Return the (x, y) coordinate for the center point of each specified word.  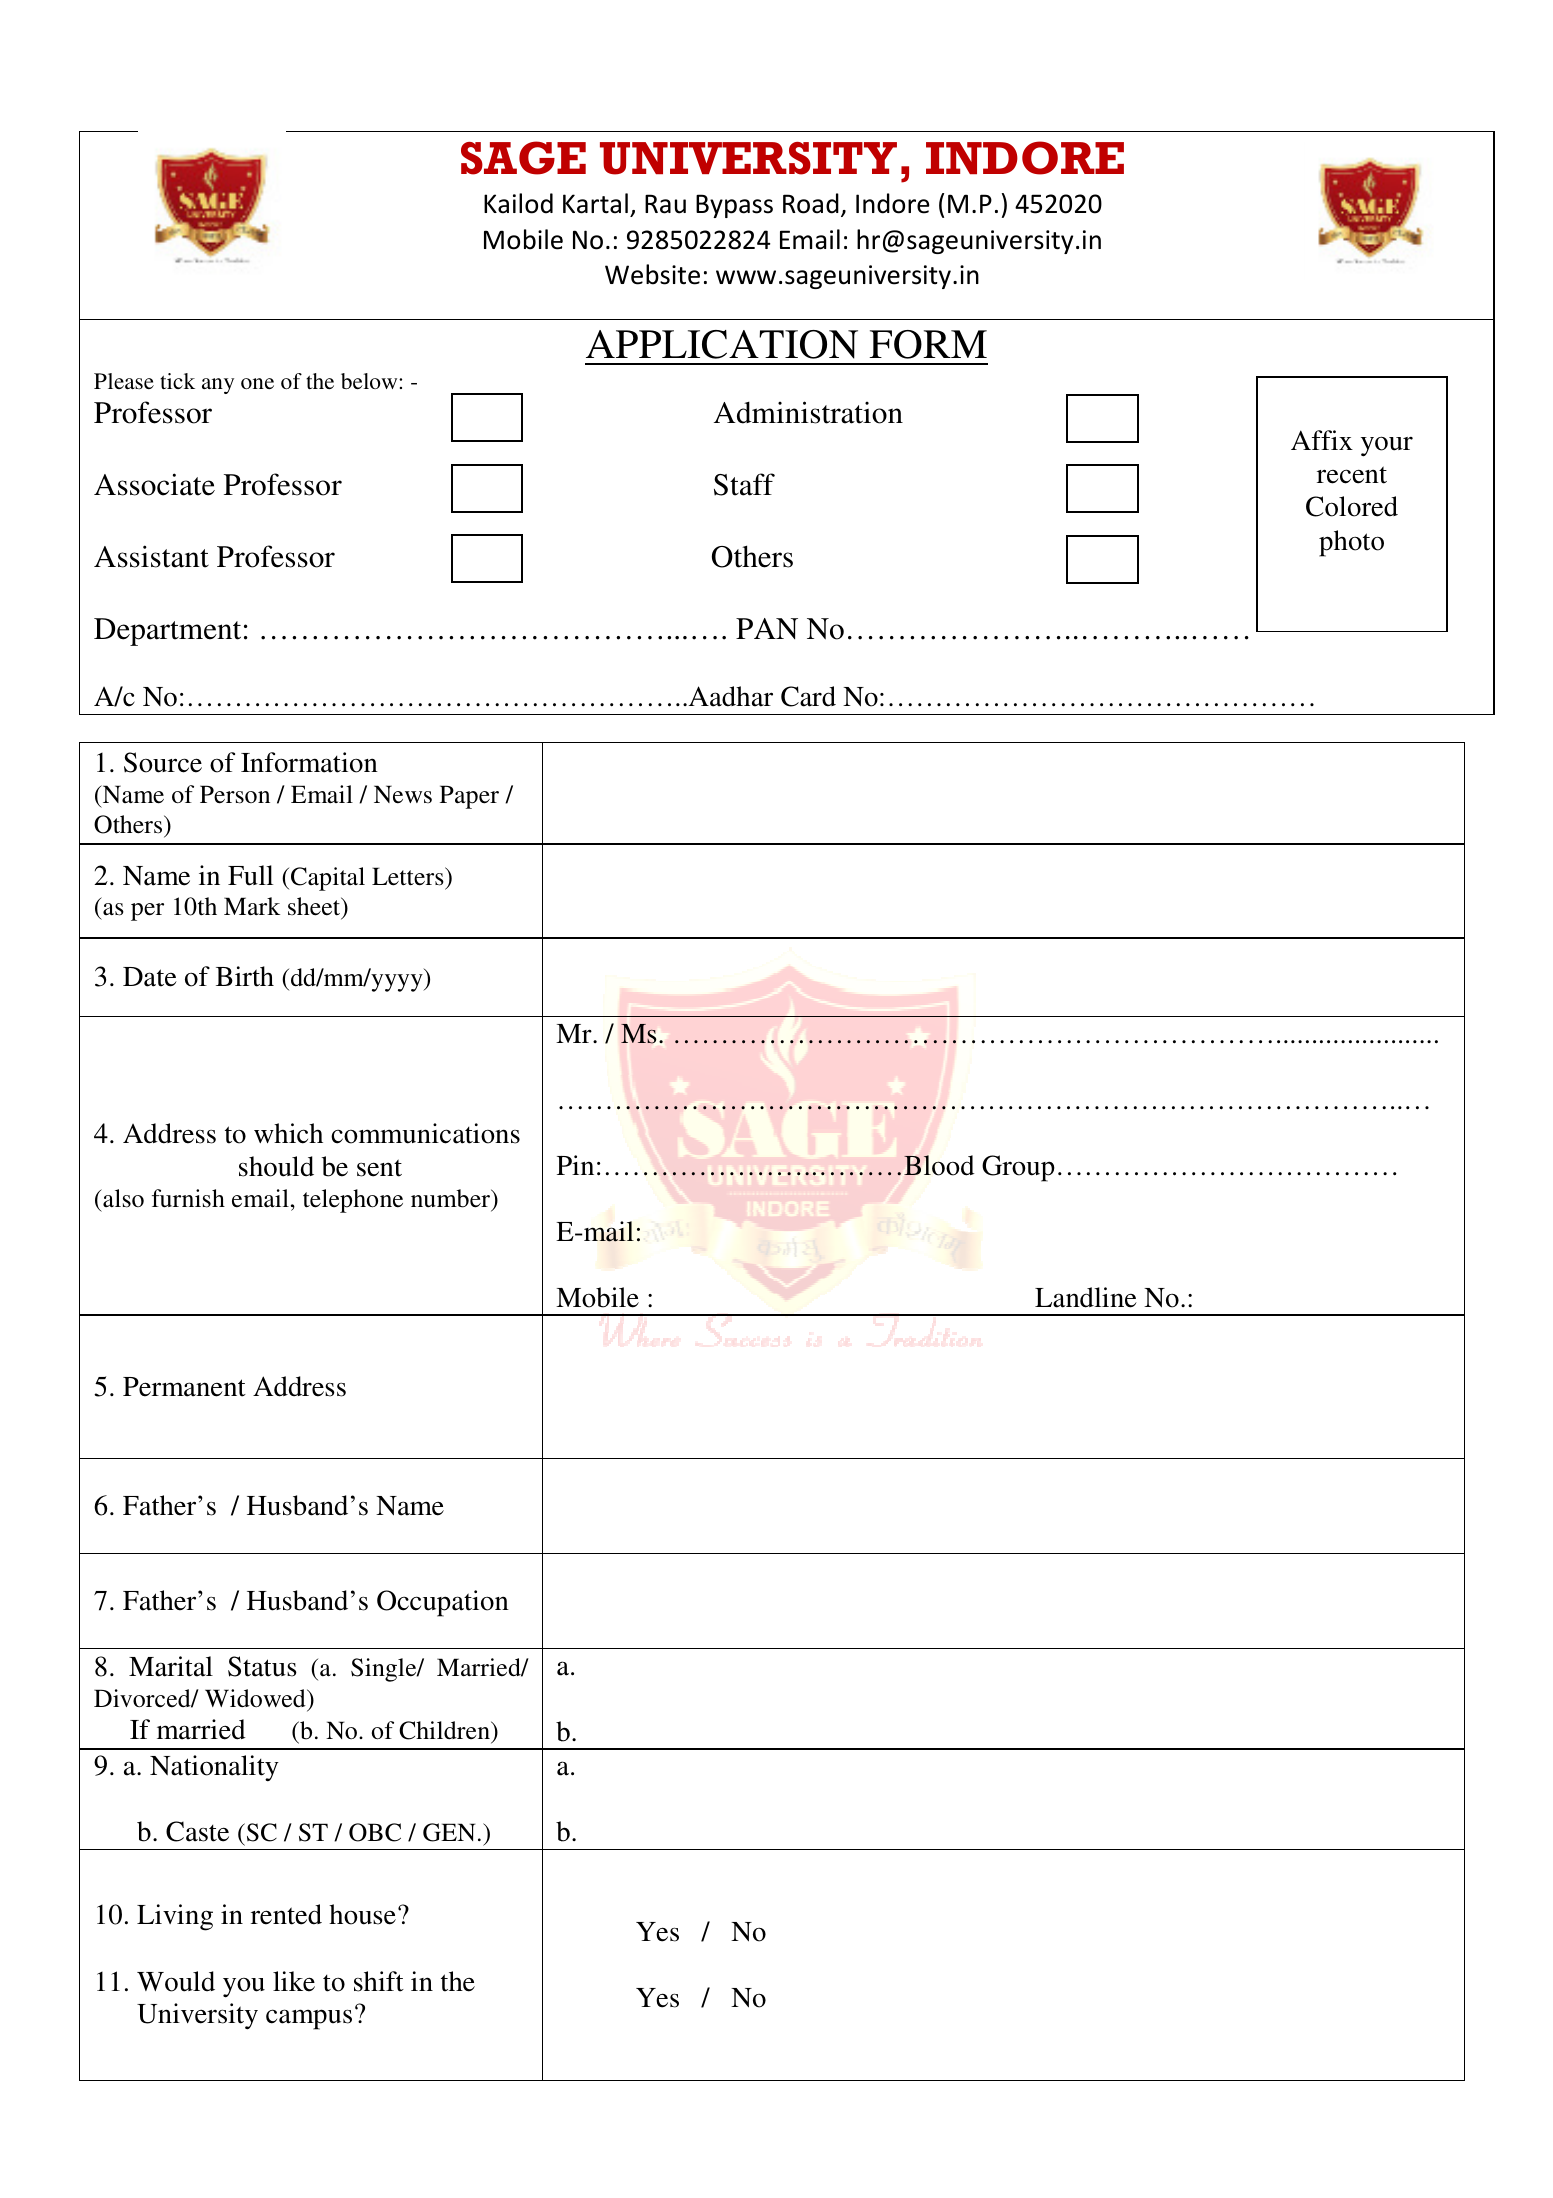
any (218, 386)
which (288, 1133)
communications (425, 1133)
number (452, 1199)
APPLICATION (722, 344)
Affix (1322, 440)
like (294, 1981)
